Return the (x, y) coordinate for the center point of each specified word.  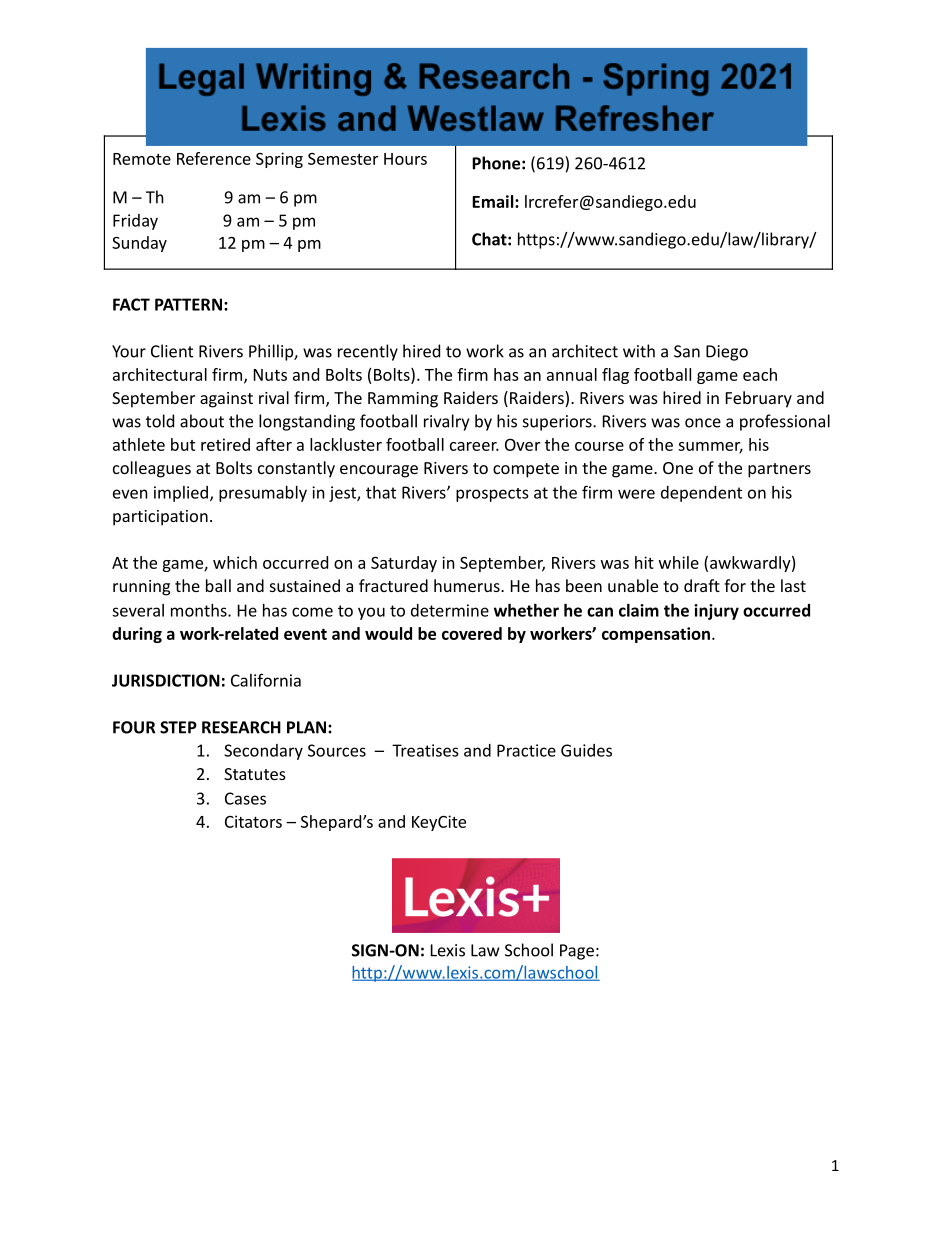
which (235, 562)
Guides (586, 750)
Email (494, 201)
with (639, 351)
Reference (214, 158)
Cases (245, 798)
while (679, 562)
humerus (468, 585)
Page (577, 952)
